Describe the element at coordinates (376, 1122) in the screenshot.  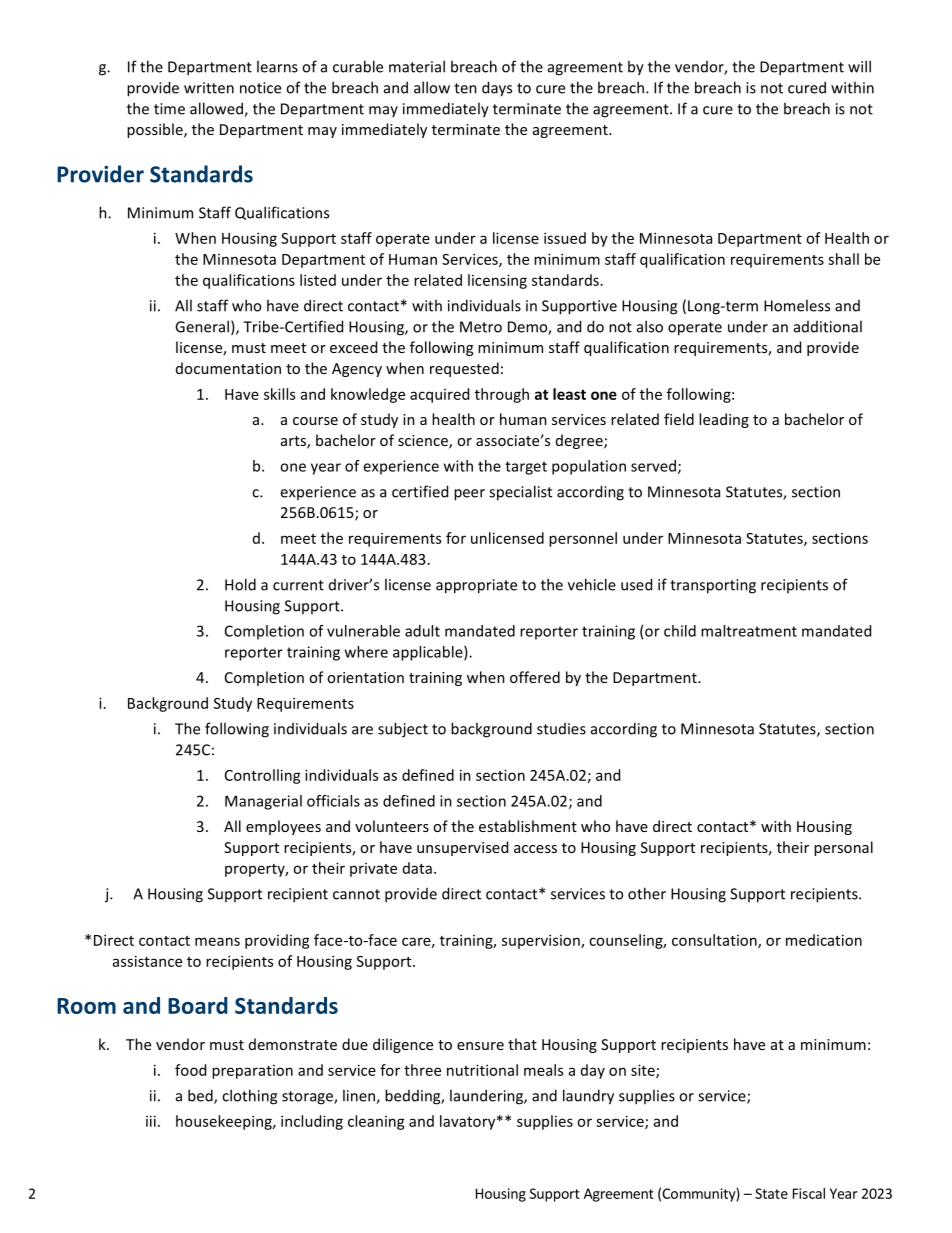
I see `cleaning` at that location.
